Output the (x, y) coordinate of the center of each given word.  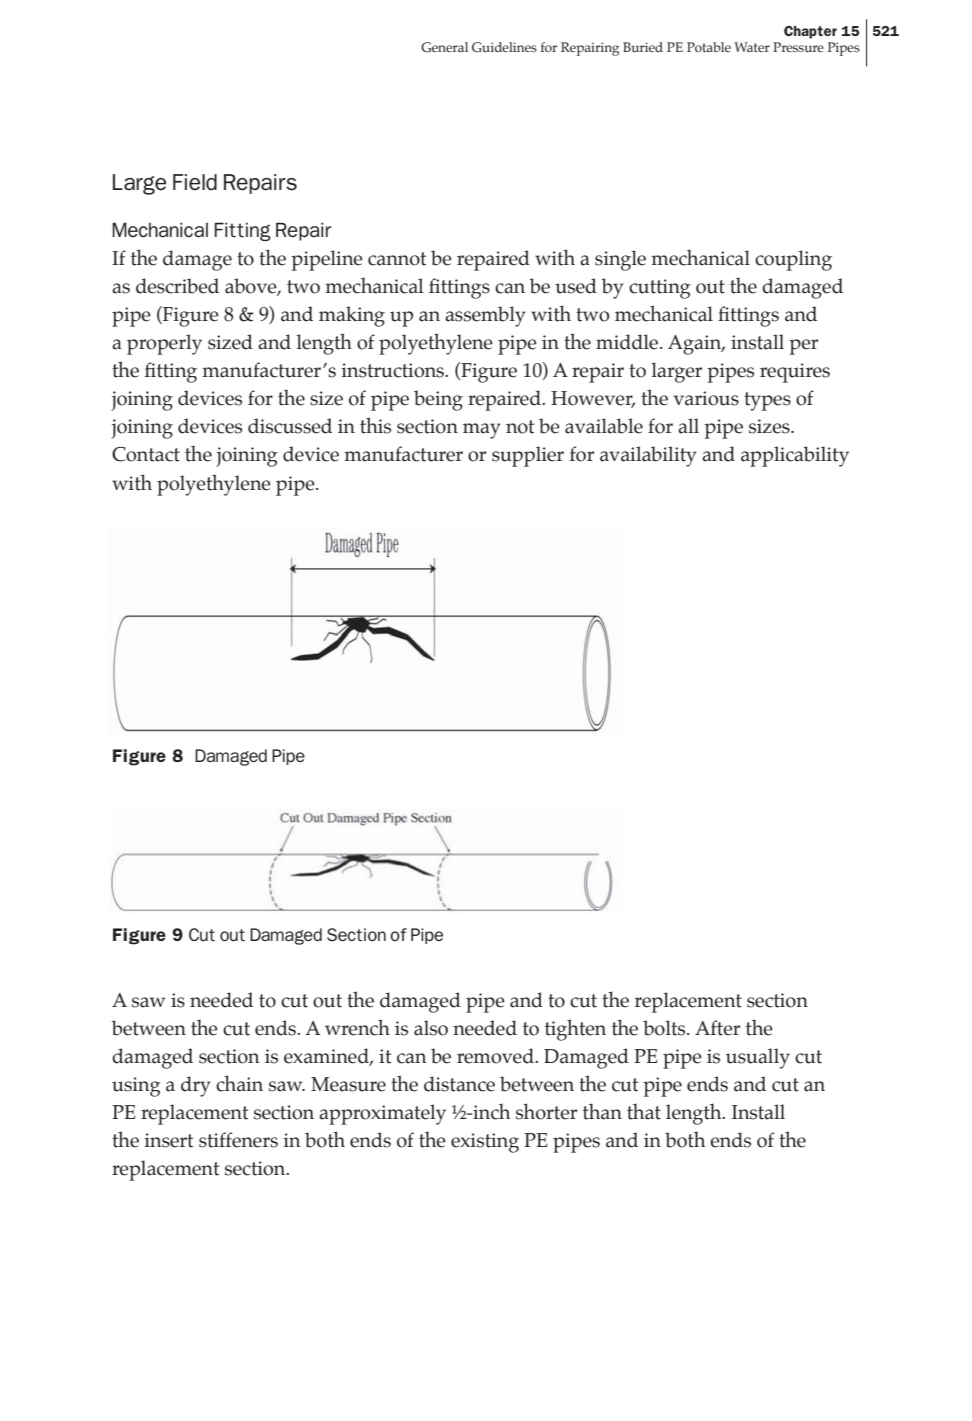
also (431, 1028)
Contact (146, 454)
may (482, 431)
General (444, 47)
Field (195, 182)
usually (758, 1058)
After (717, 1028)
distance (459, 1084)
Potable (709, 47)
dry (196, 1086)
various (706, 398)
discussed (290, 426)
